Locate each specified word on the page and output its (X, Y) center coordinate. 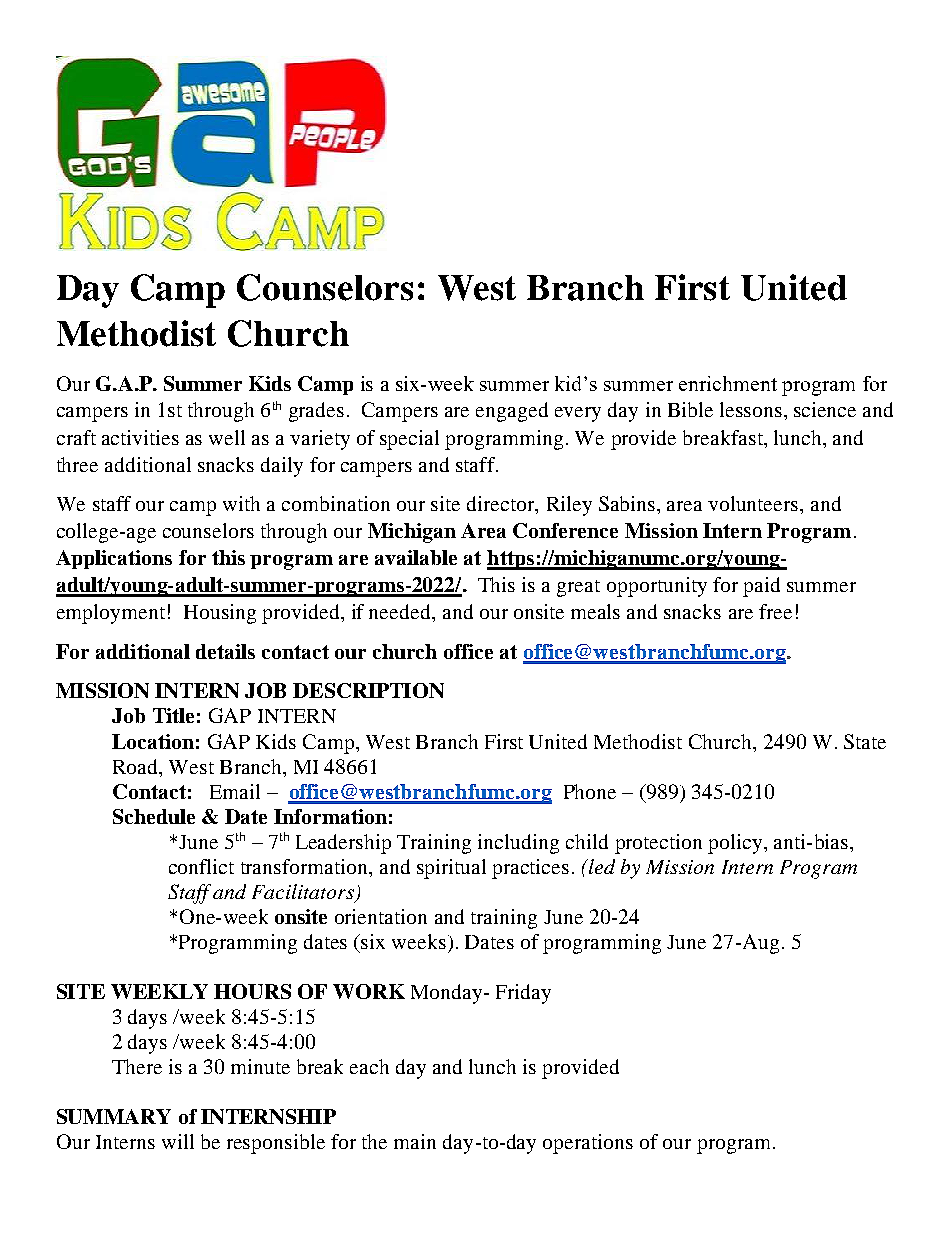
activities (140, 437)
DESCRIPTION (368, 690)
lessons (751, 409)
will (178, 1141)
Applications (114, 559)
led (601, 866)
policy (736, 844)
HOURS (252, 991)
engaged (512, 412)
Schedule (154, 816)
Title (173, 715)
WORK (369, 991)
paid (761, 587)
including (518, 844)
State (865, 741)
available (416, 557)
